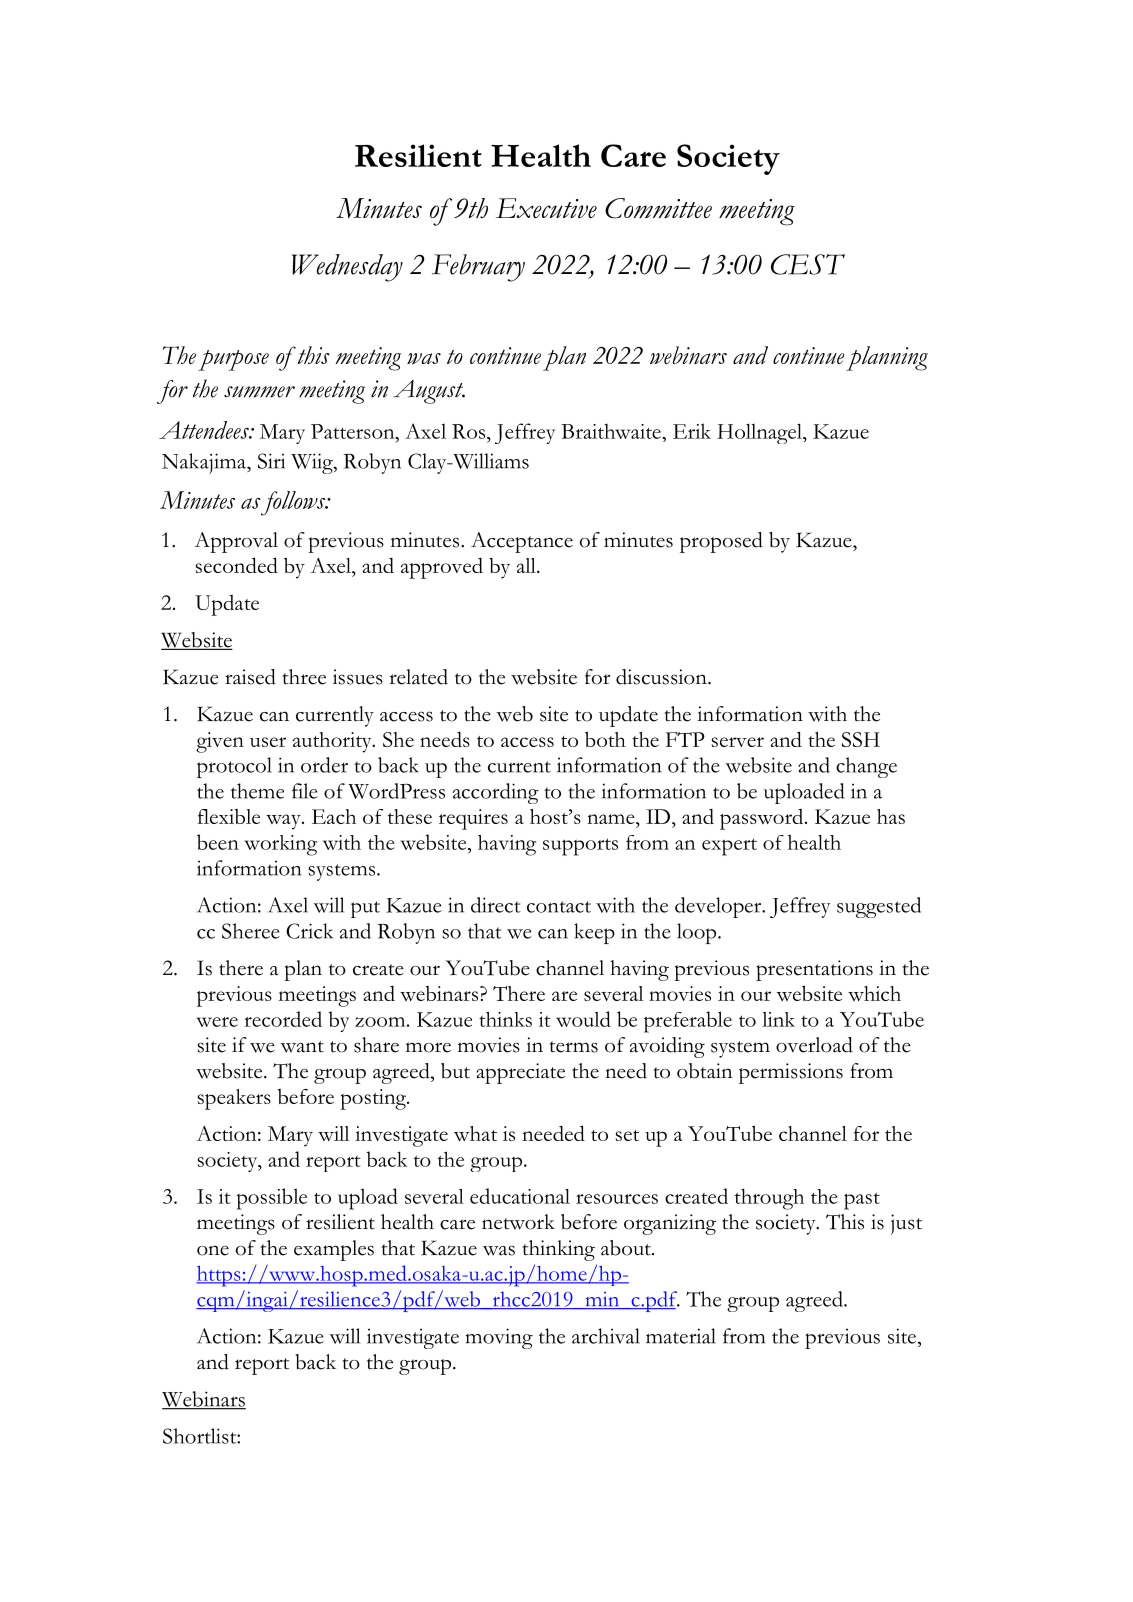  I want to click on Executive, so click(546, 208).
